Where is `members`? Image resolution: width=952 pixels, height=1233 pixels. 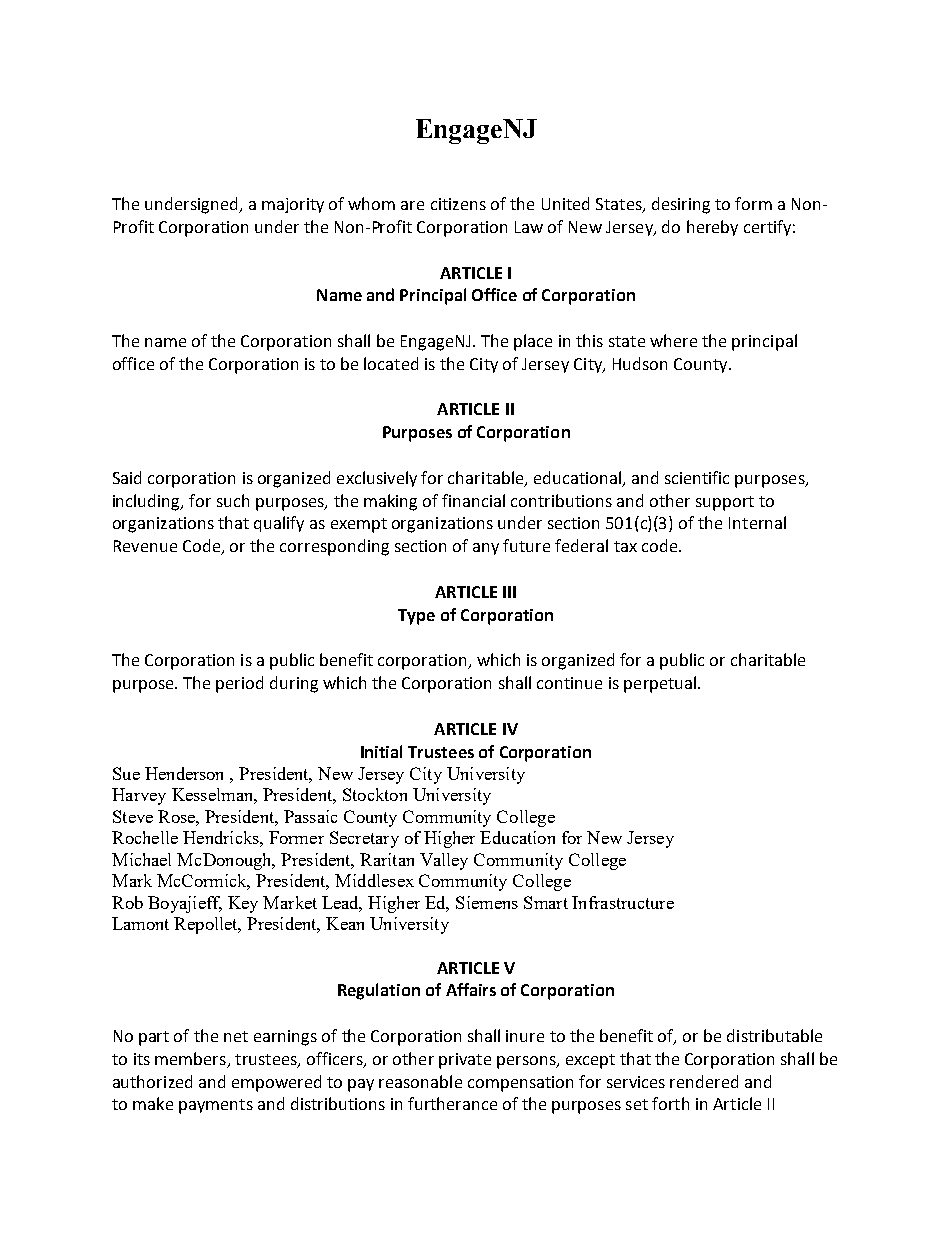
members is located at coordinates (190, 1058).
